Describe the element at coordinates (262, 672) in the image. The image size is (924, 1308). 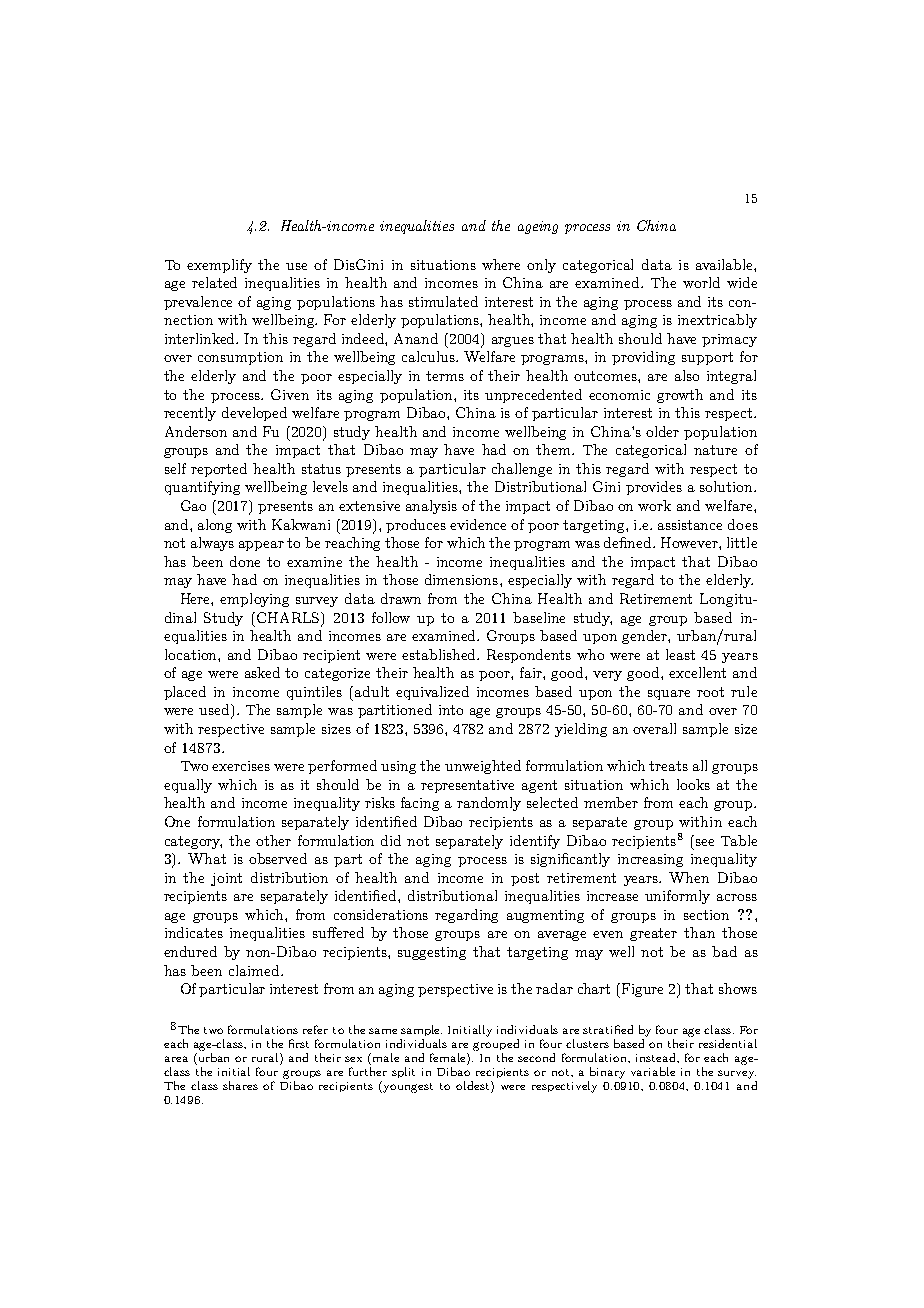
I see `asked` at that location.
